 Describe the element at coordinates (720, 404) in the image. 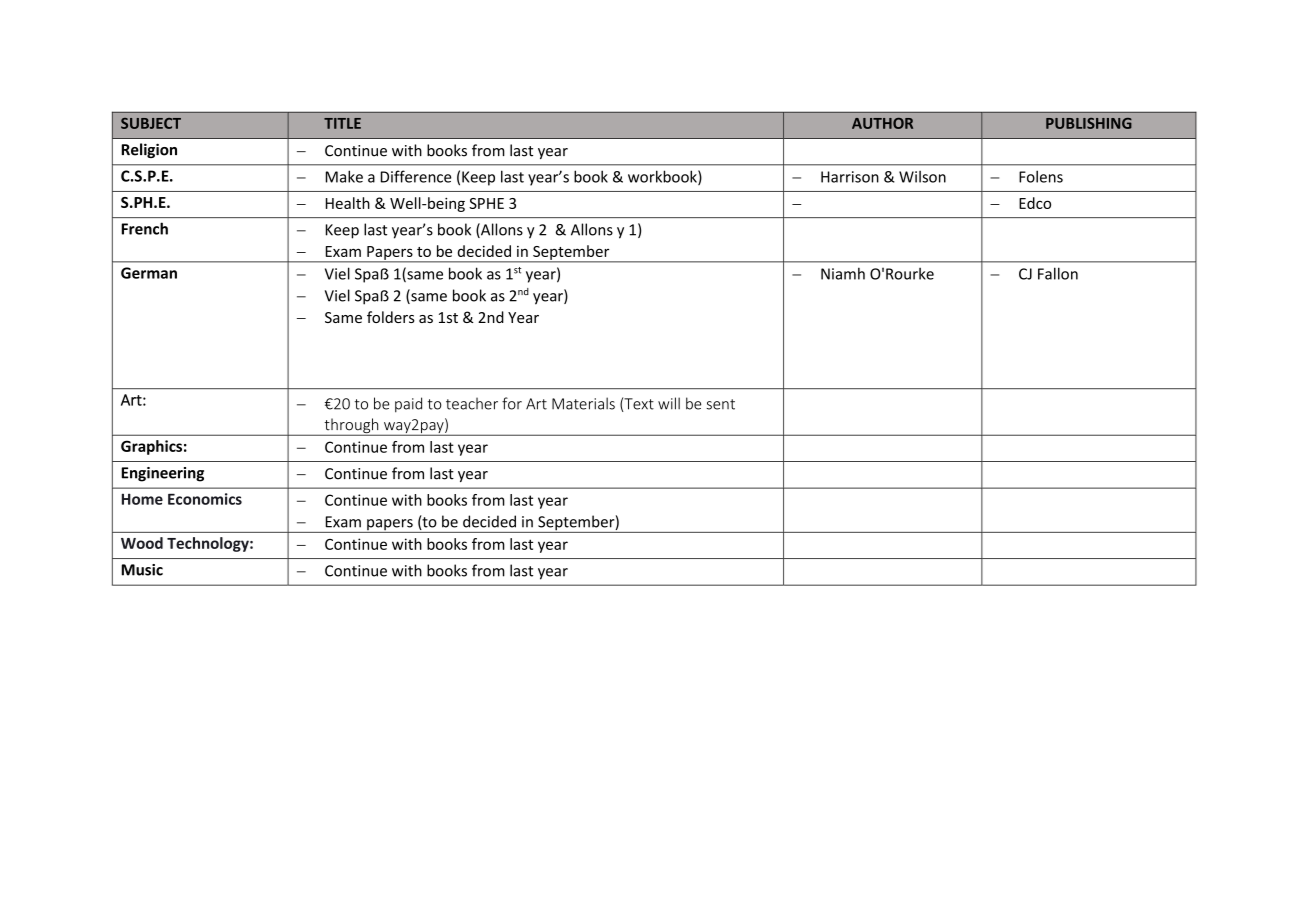

I see `sent` at that location.
